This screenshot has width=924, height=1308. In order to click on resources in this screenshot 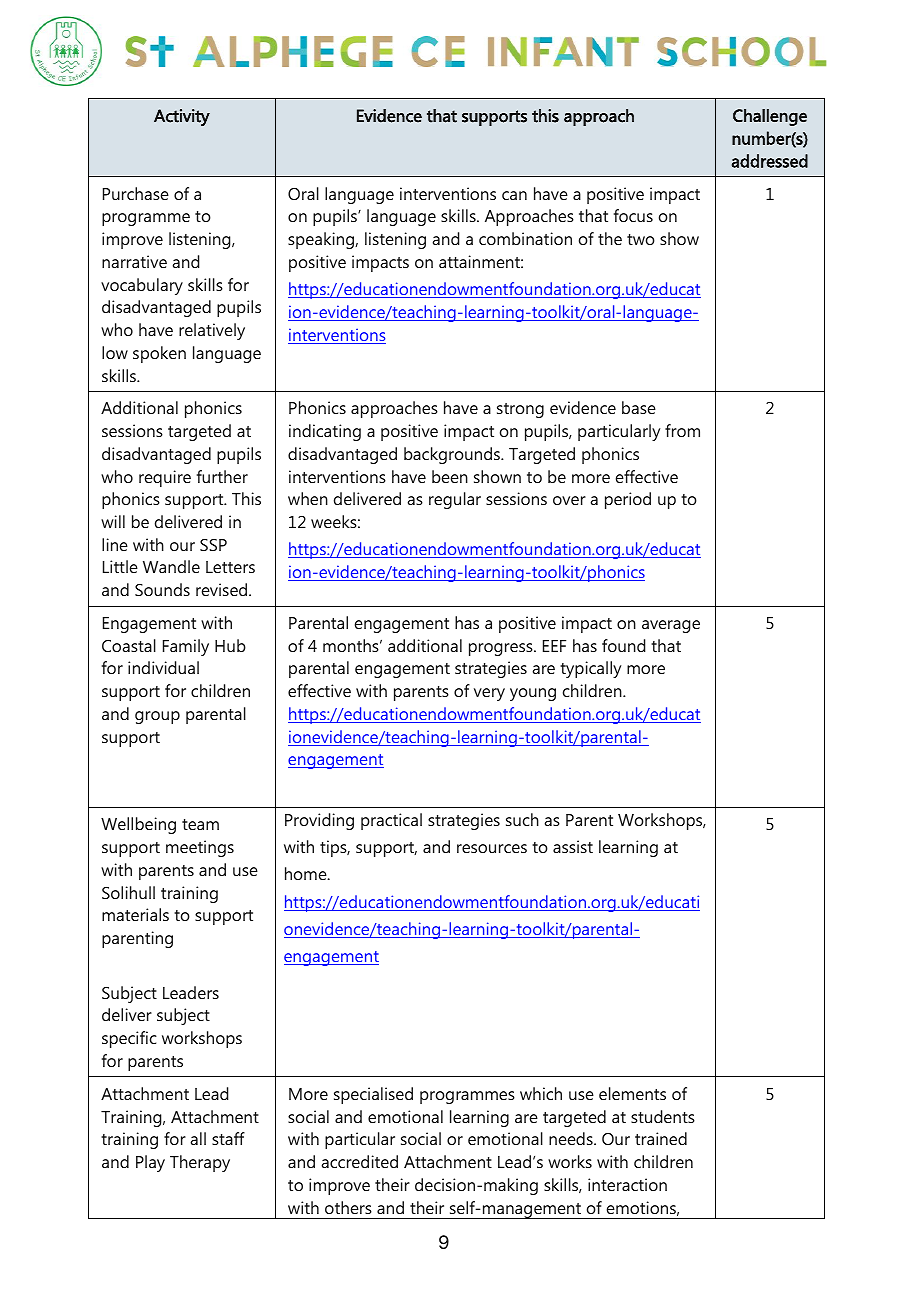, I will do `click(492, 848)`.
